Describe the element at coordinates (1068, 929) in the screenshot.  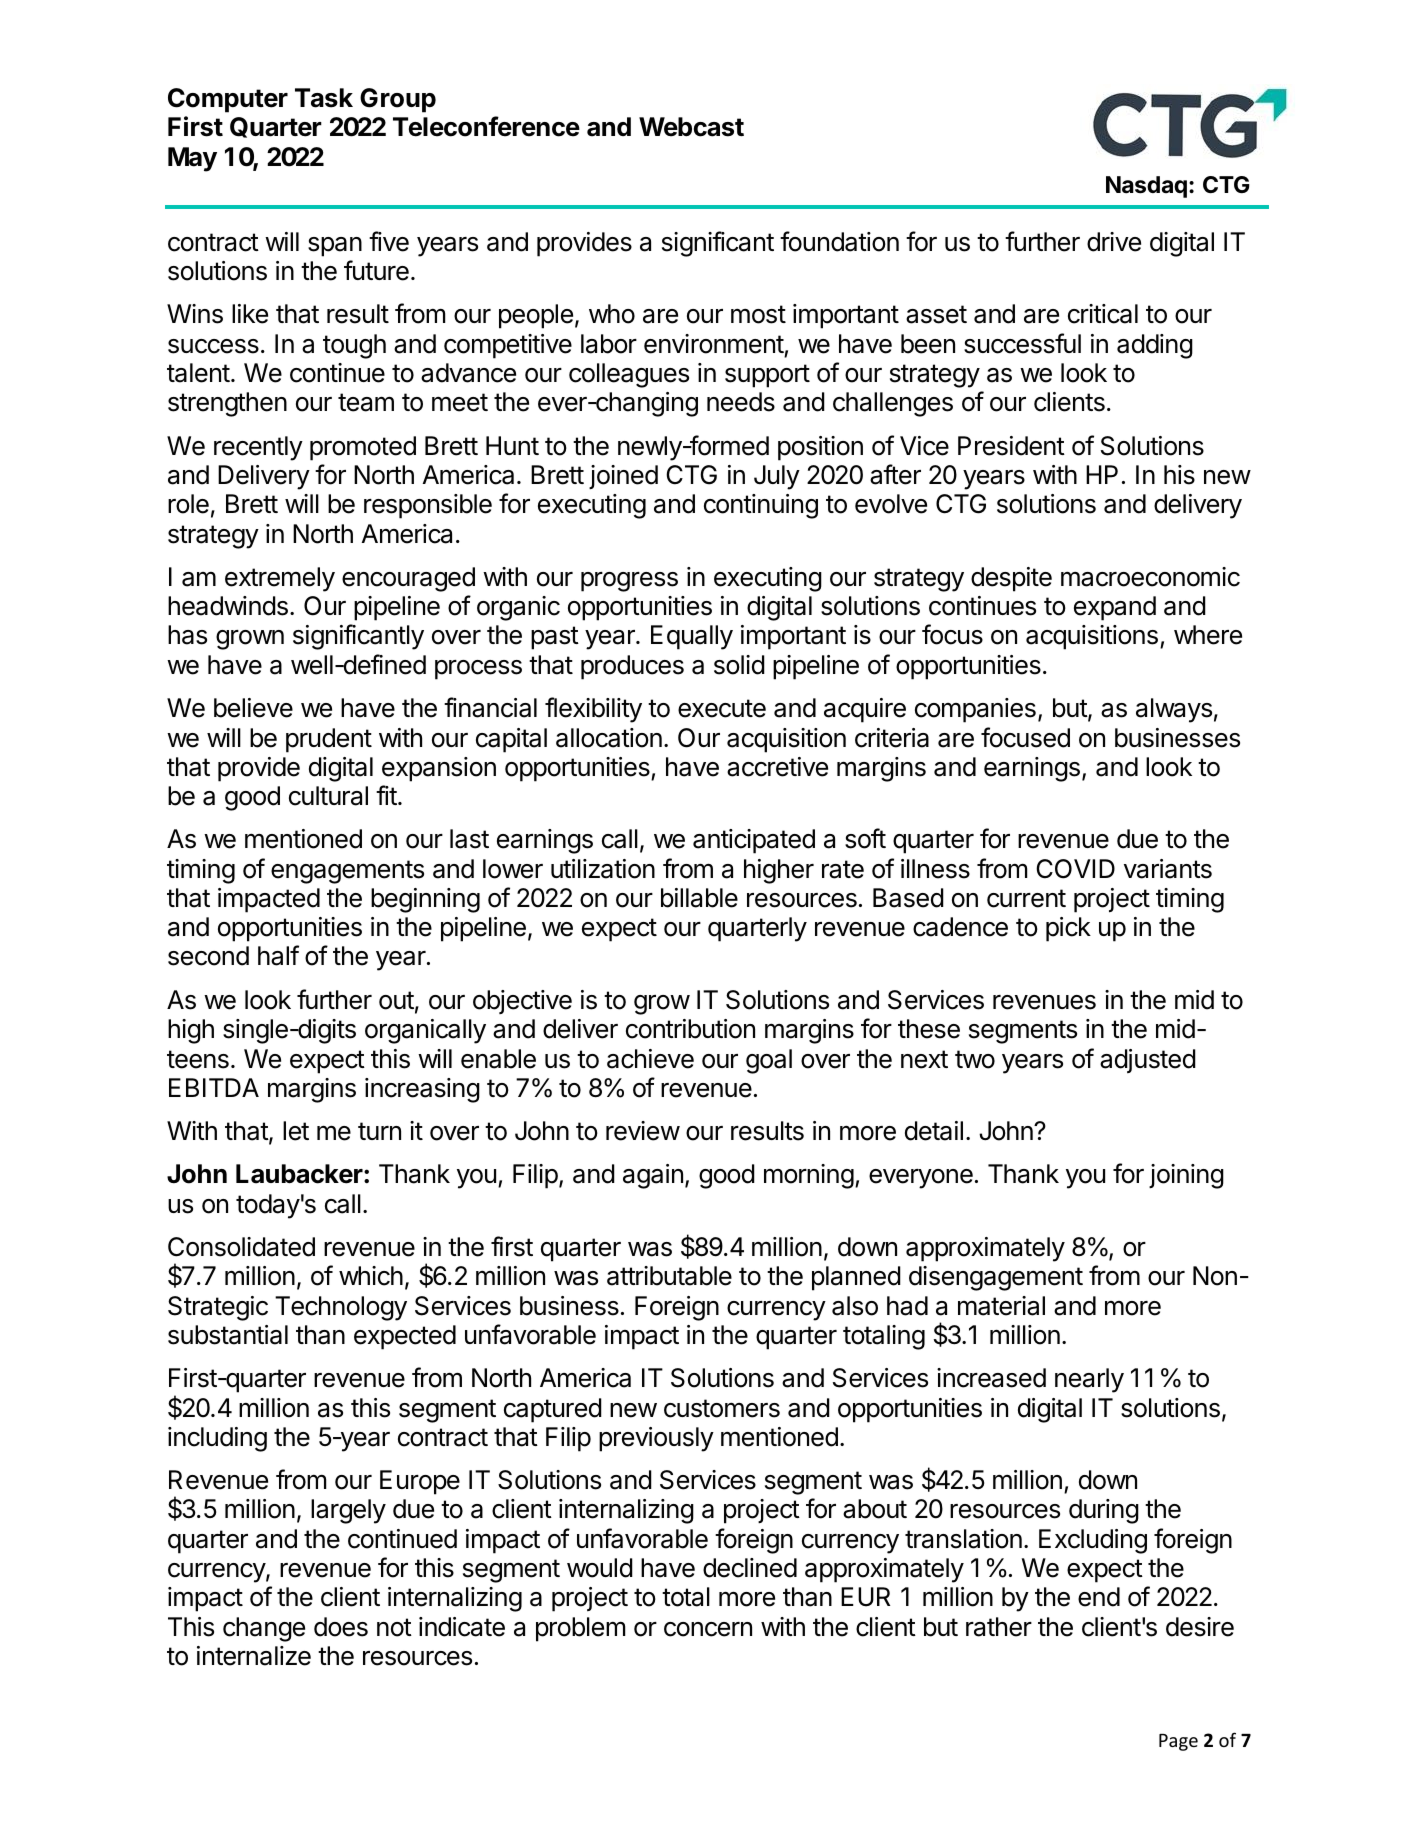
I see `pick` at that location.
